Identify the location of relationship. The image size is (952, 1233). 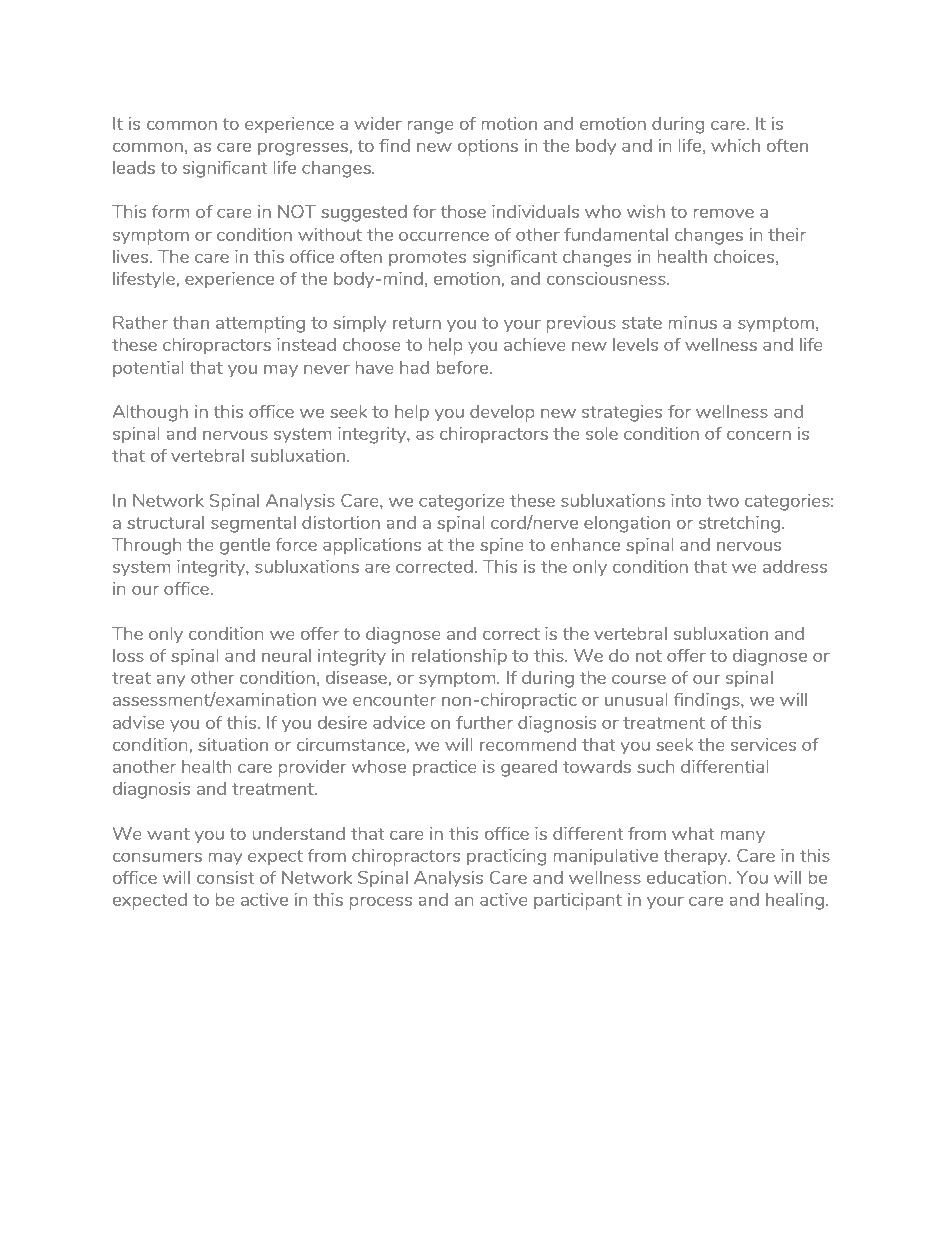
(459, 657).
